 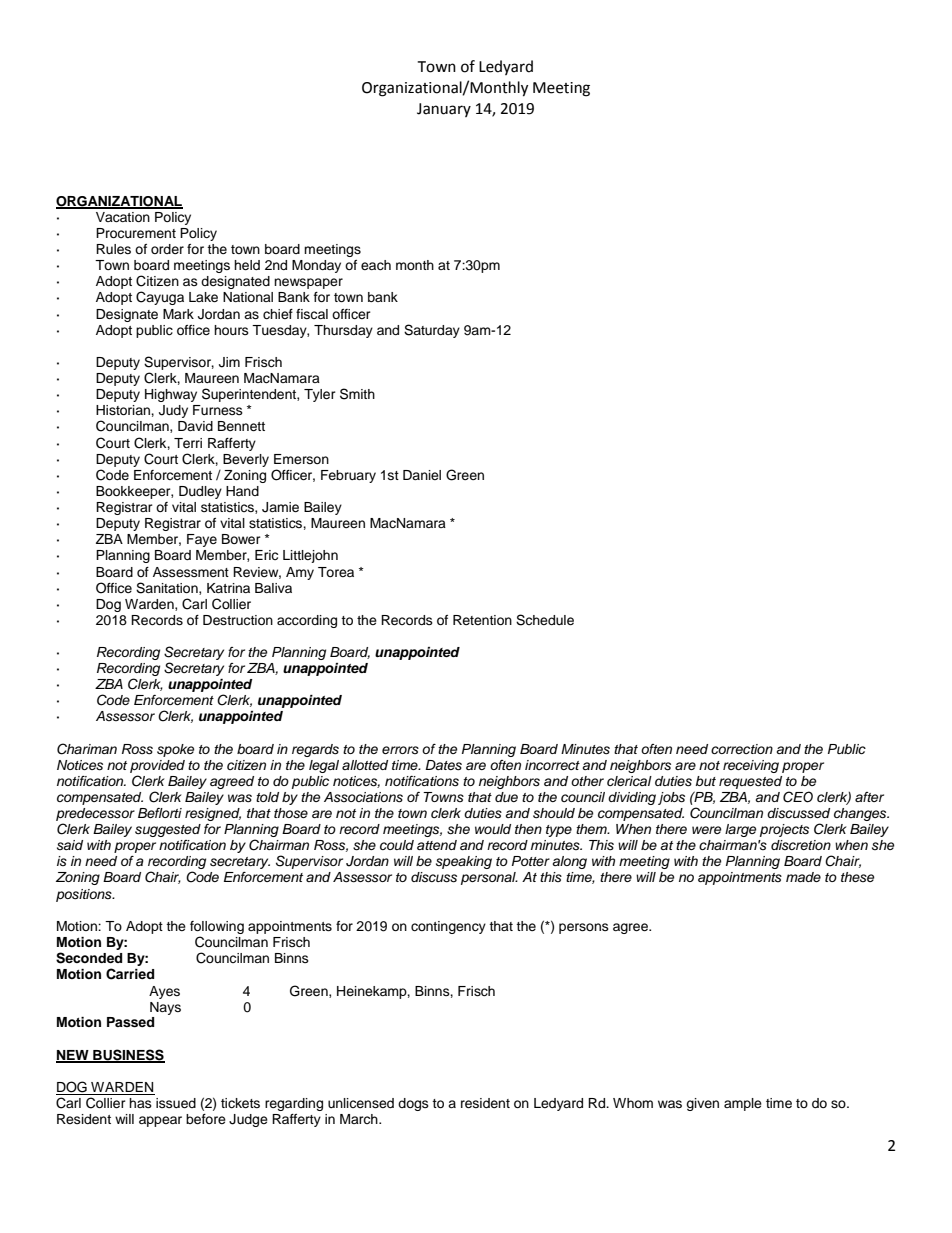 I want to click on Procurement, so click(x=136, y=233).
